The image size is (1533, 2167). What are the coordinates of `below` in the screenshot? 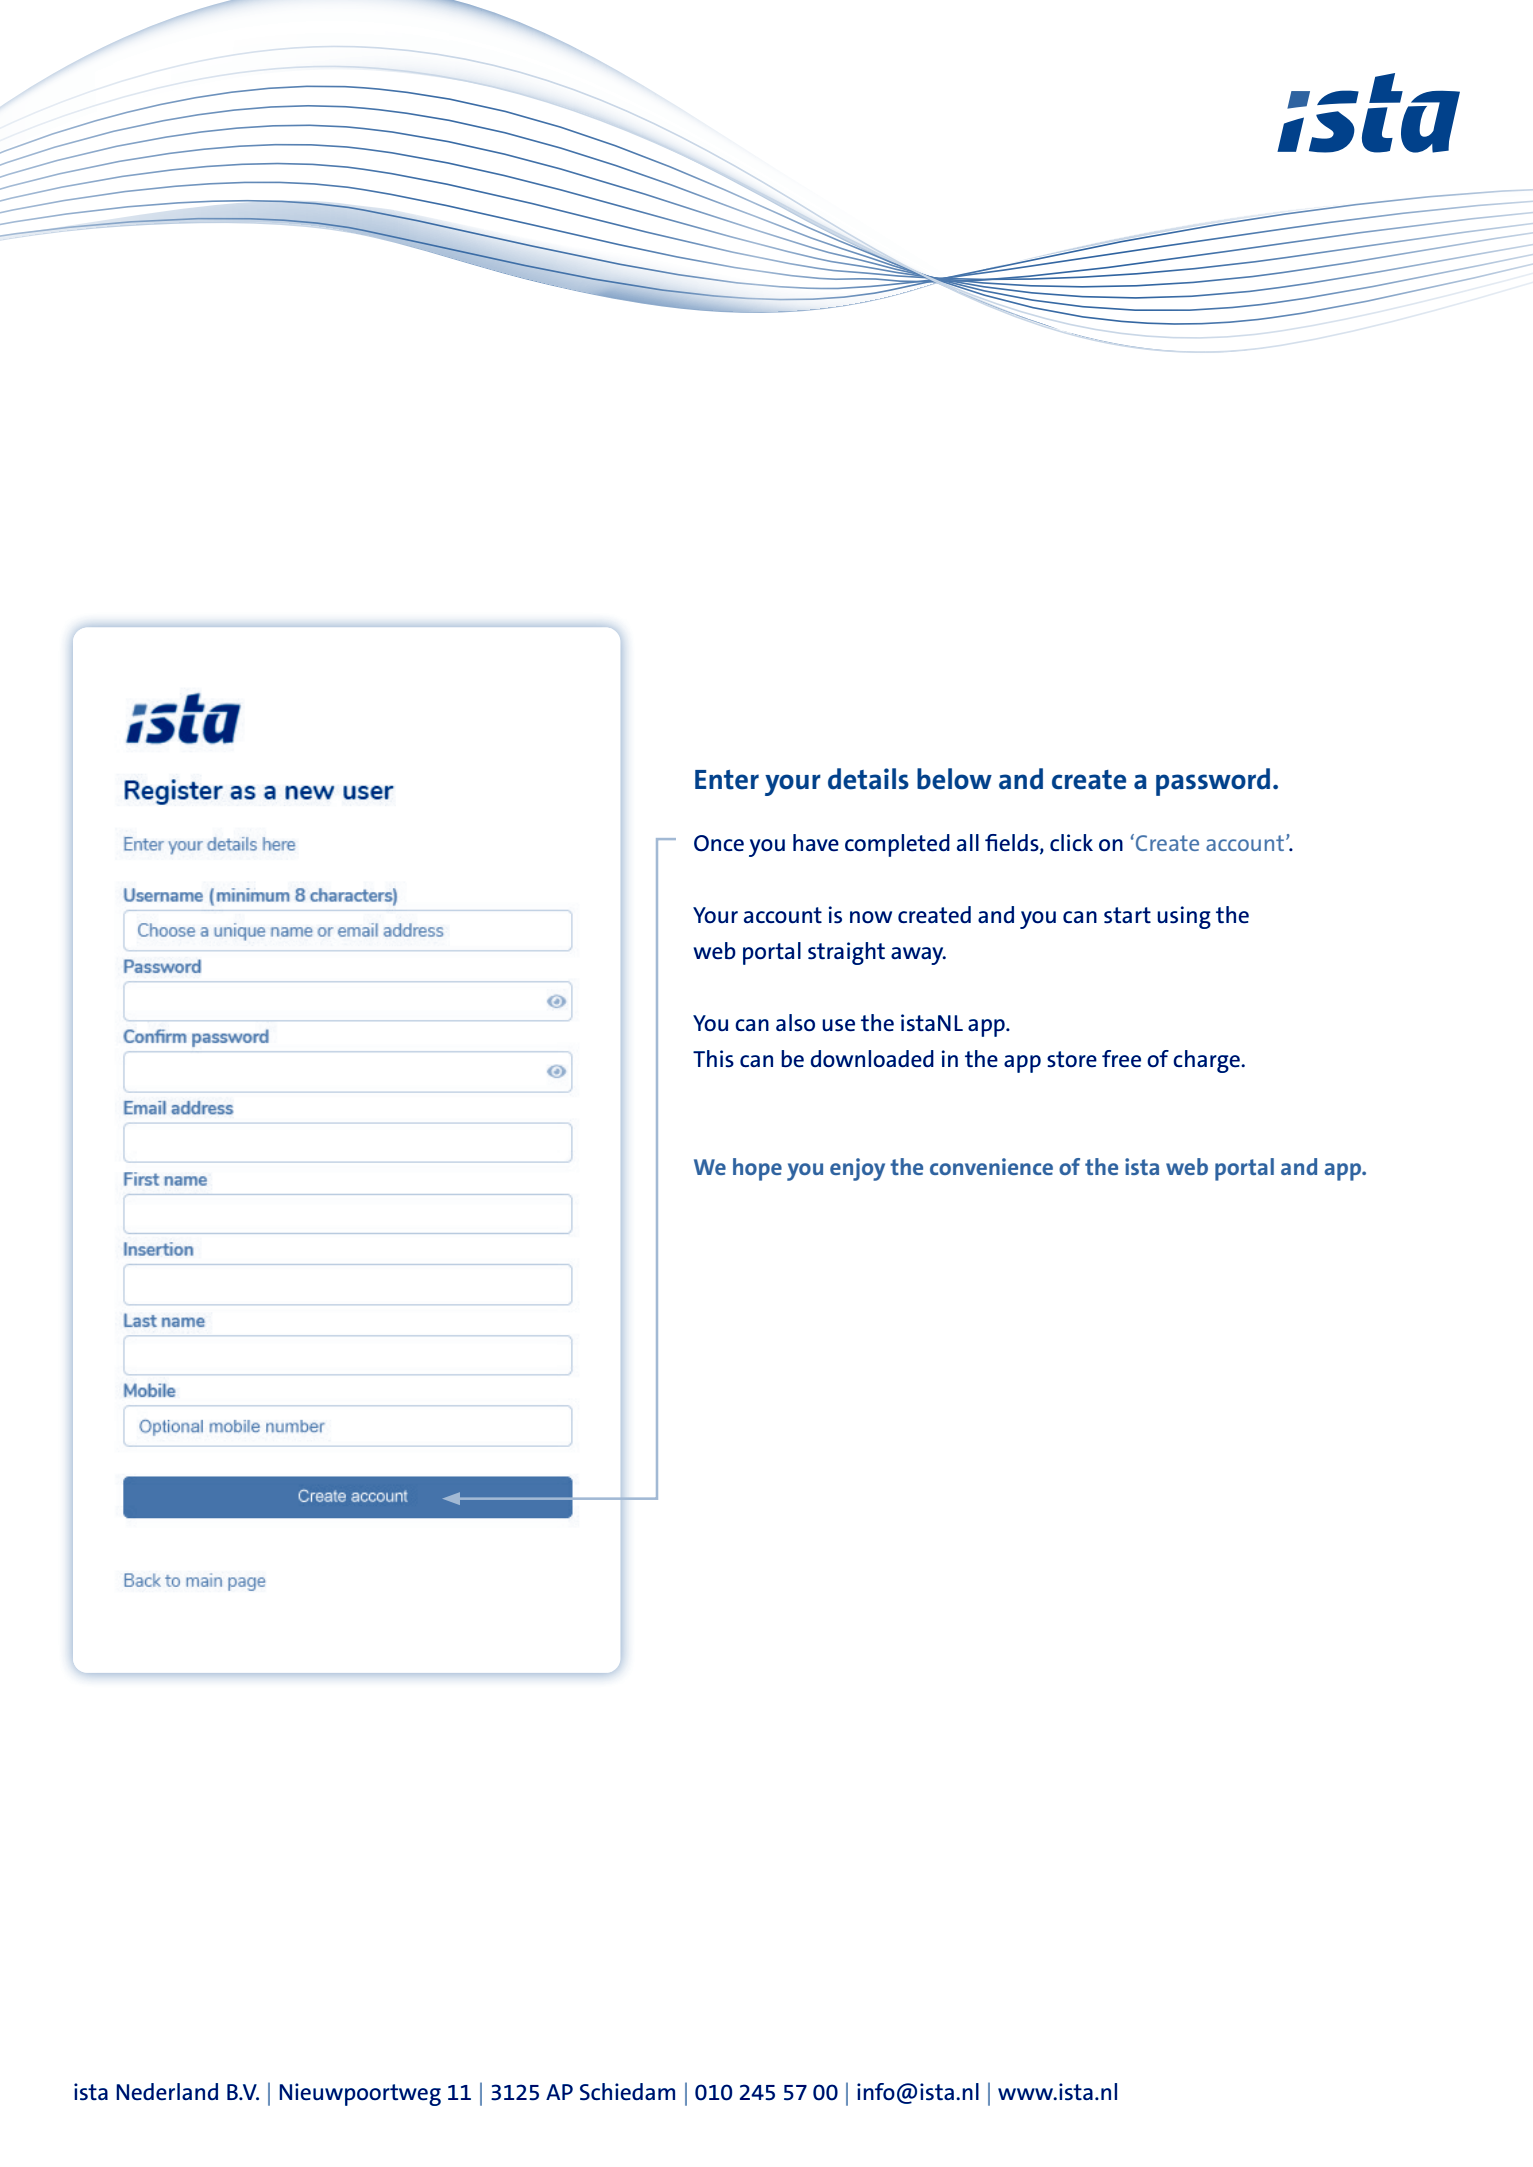 It's located at (954, 779).
